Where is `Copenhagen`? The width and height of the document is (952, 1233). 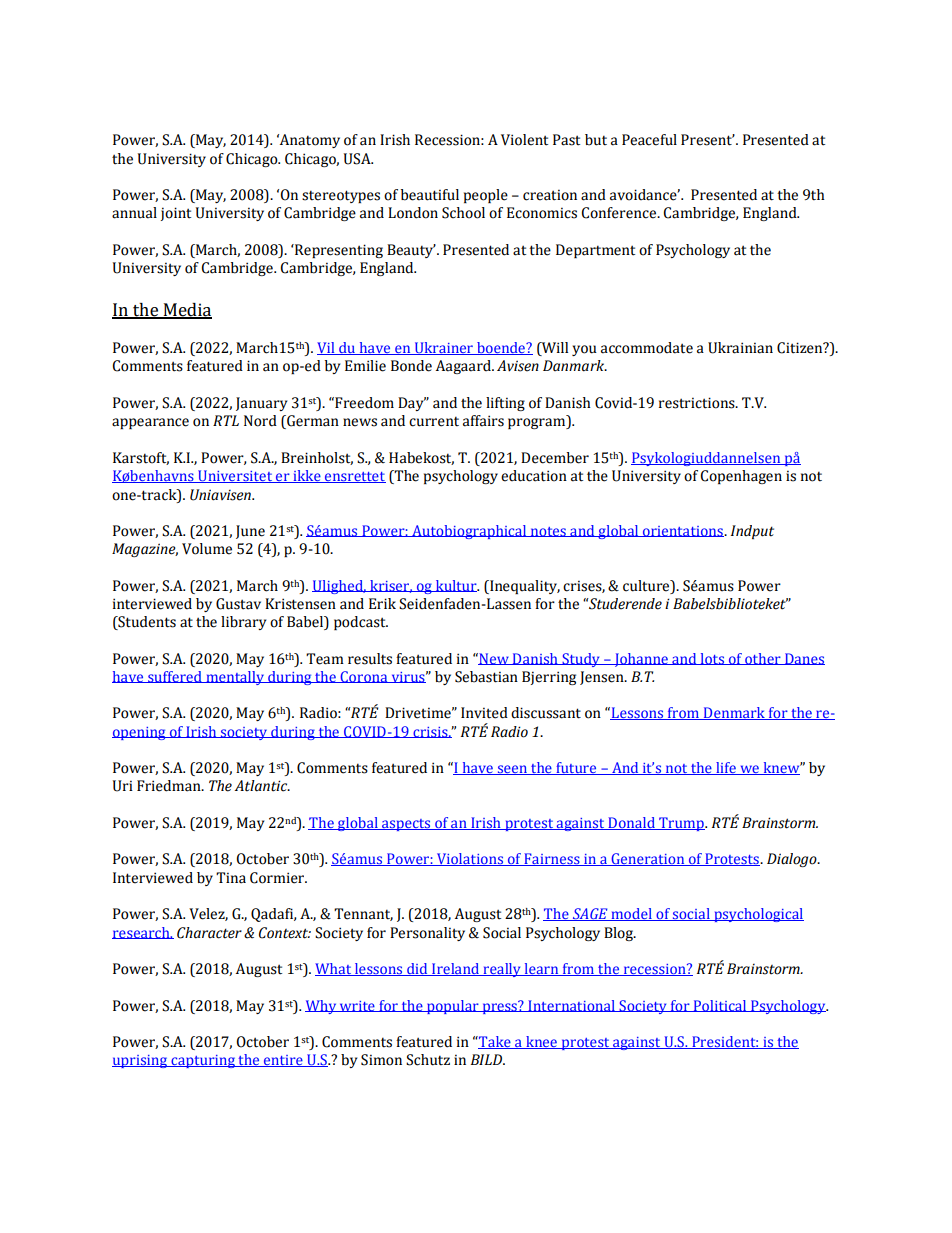 Copenhagen is located at coordinates (741, 477).
